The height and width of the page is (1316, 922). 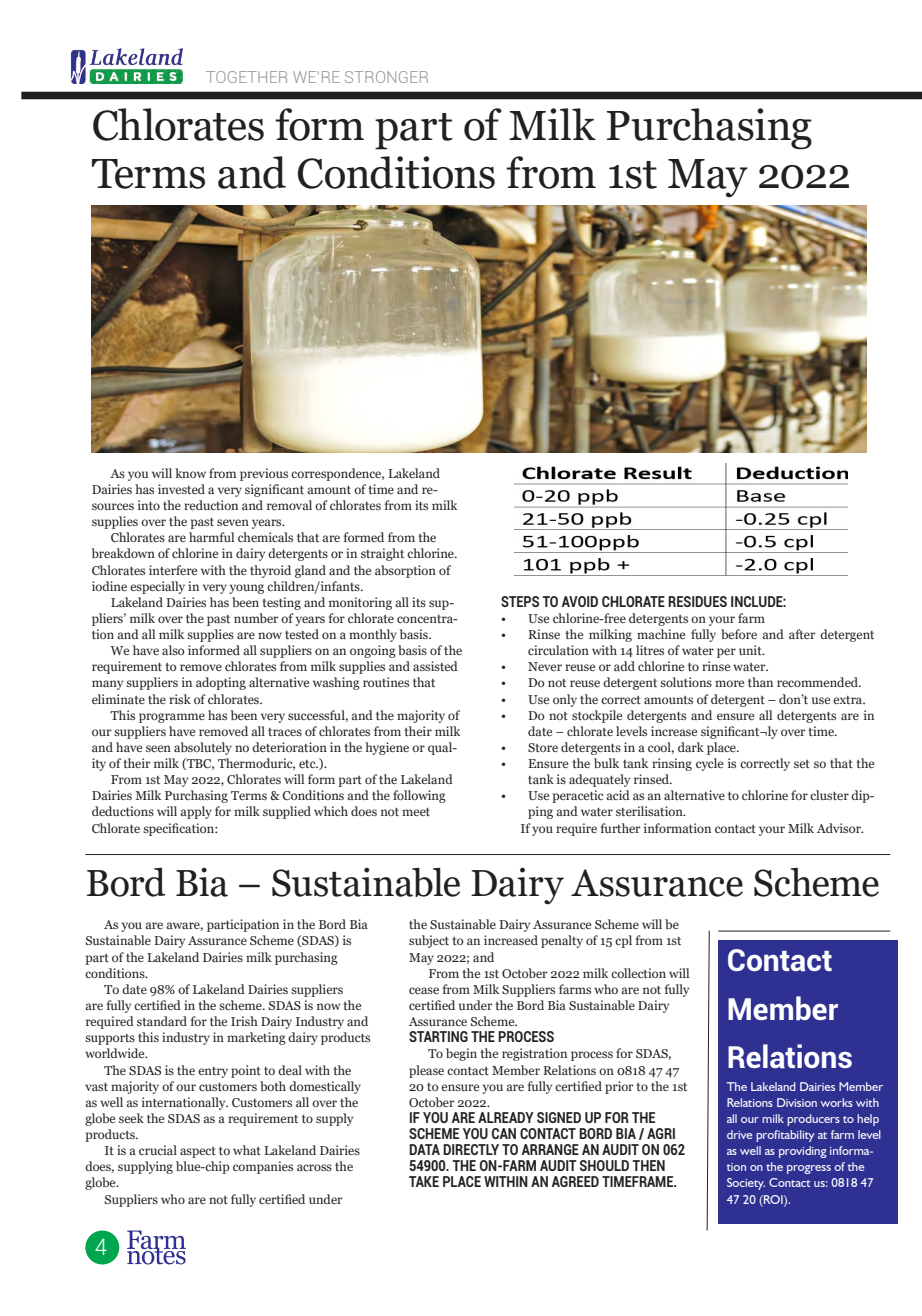 What do you see at coordinates (173, 650) in the page?
I see `also` at bounding box center [173, 650].
